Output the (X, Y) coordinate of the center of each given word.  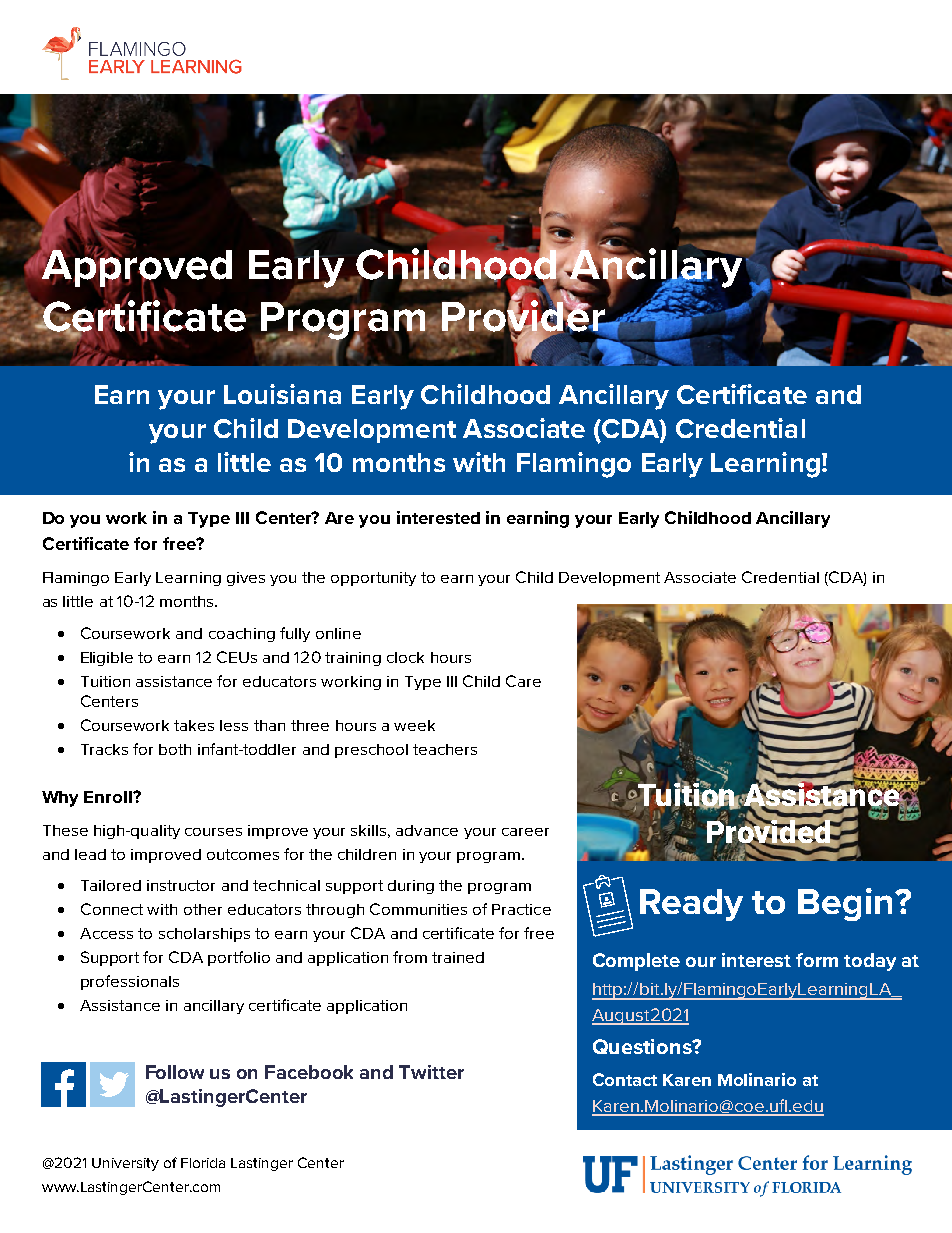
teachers (445, 749)
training (353, 659)
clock (405, 657)
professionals (130, 982)
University (125, 1164)
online (338, 633)
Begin (845, 904)
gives (246, 579)
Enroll (109, 797)
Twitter (431, 1072)
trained (458, 957)
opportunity (373, 579)
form (817, 960)
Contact (625, 1079)
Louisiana (282, 394)
